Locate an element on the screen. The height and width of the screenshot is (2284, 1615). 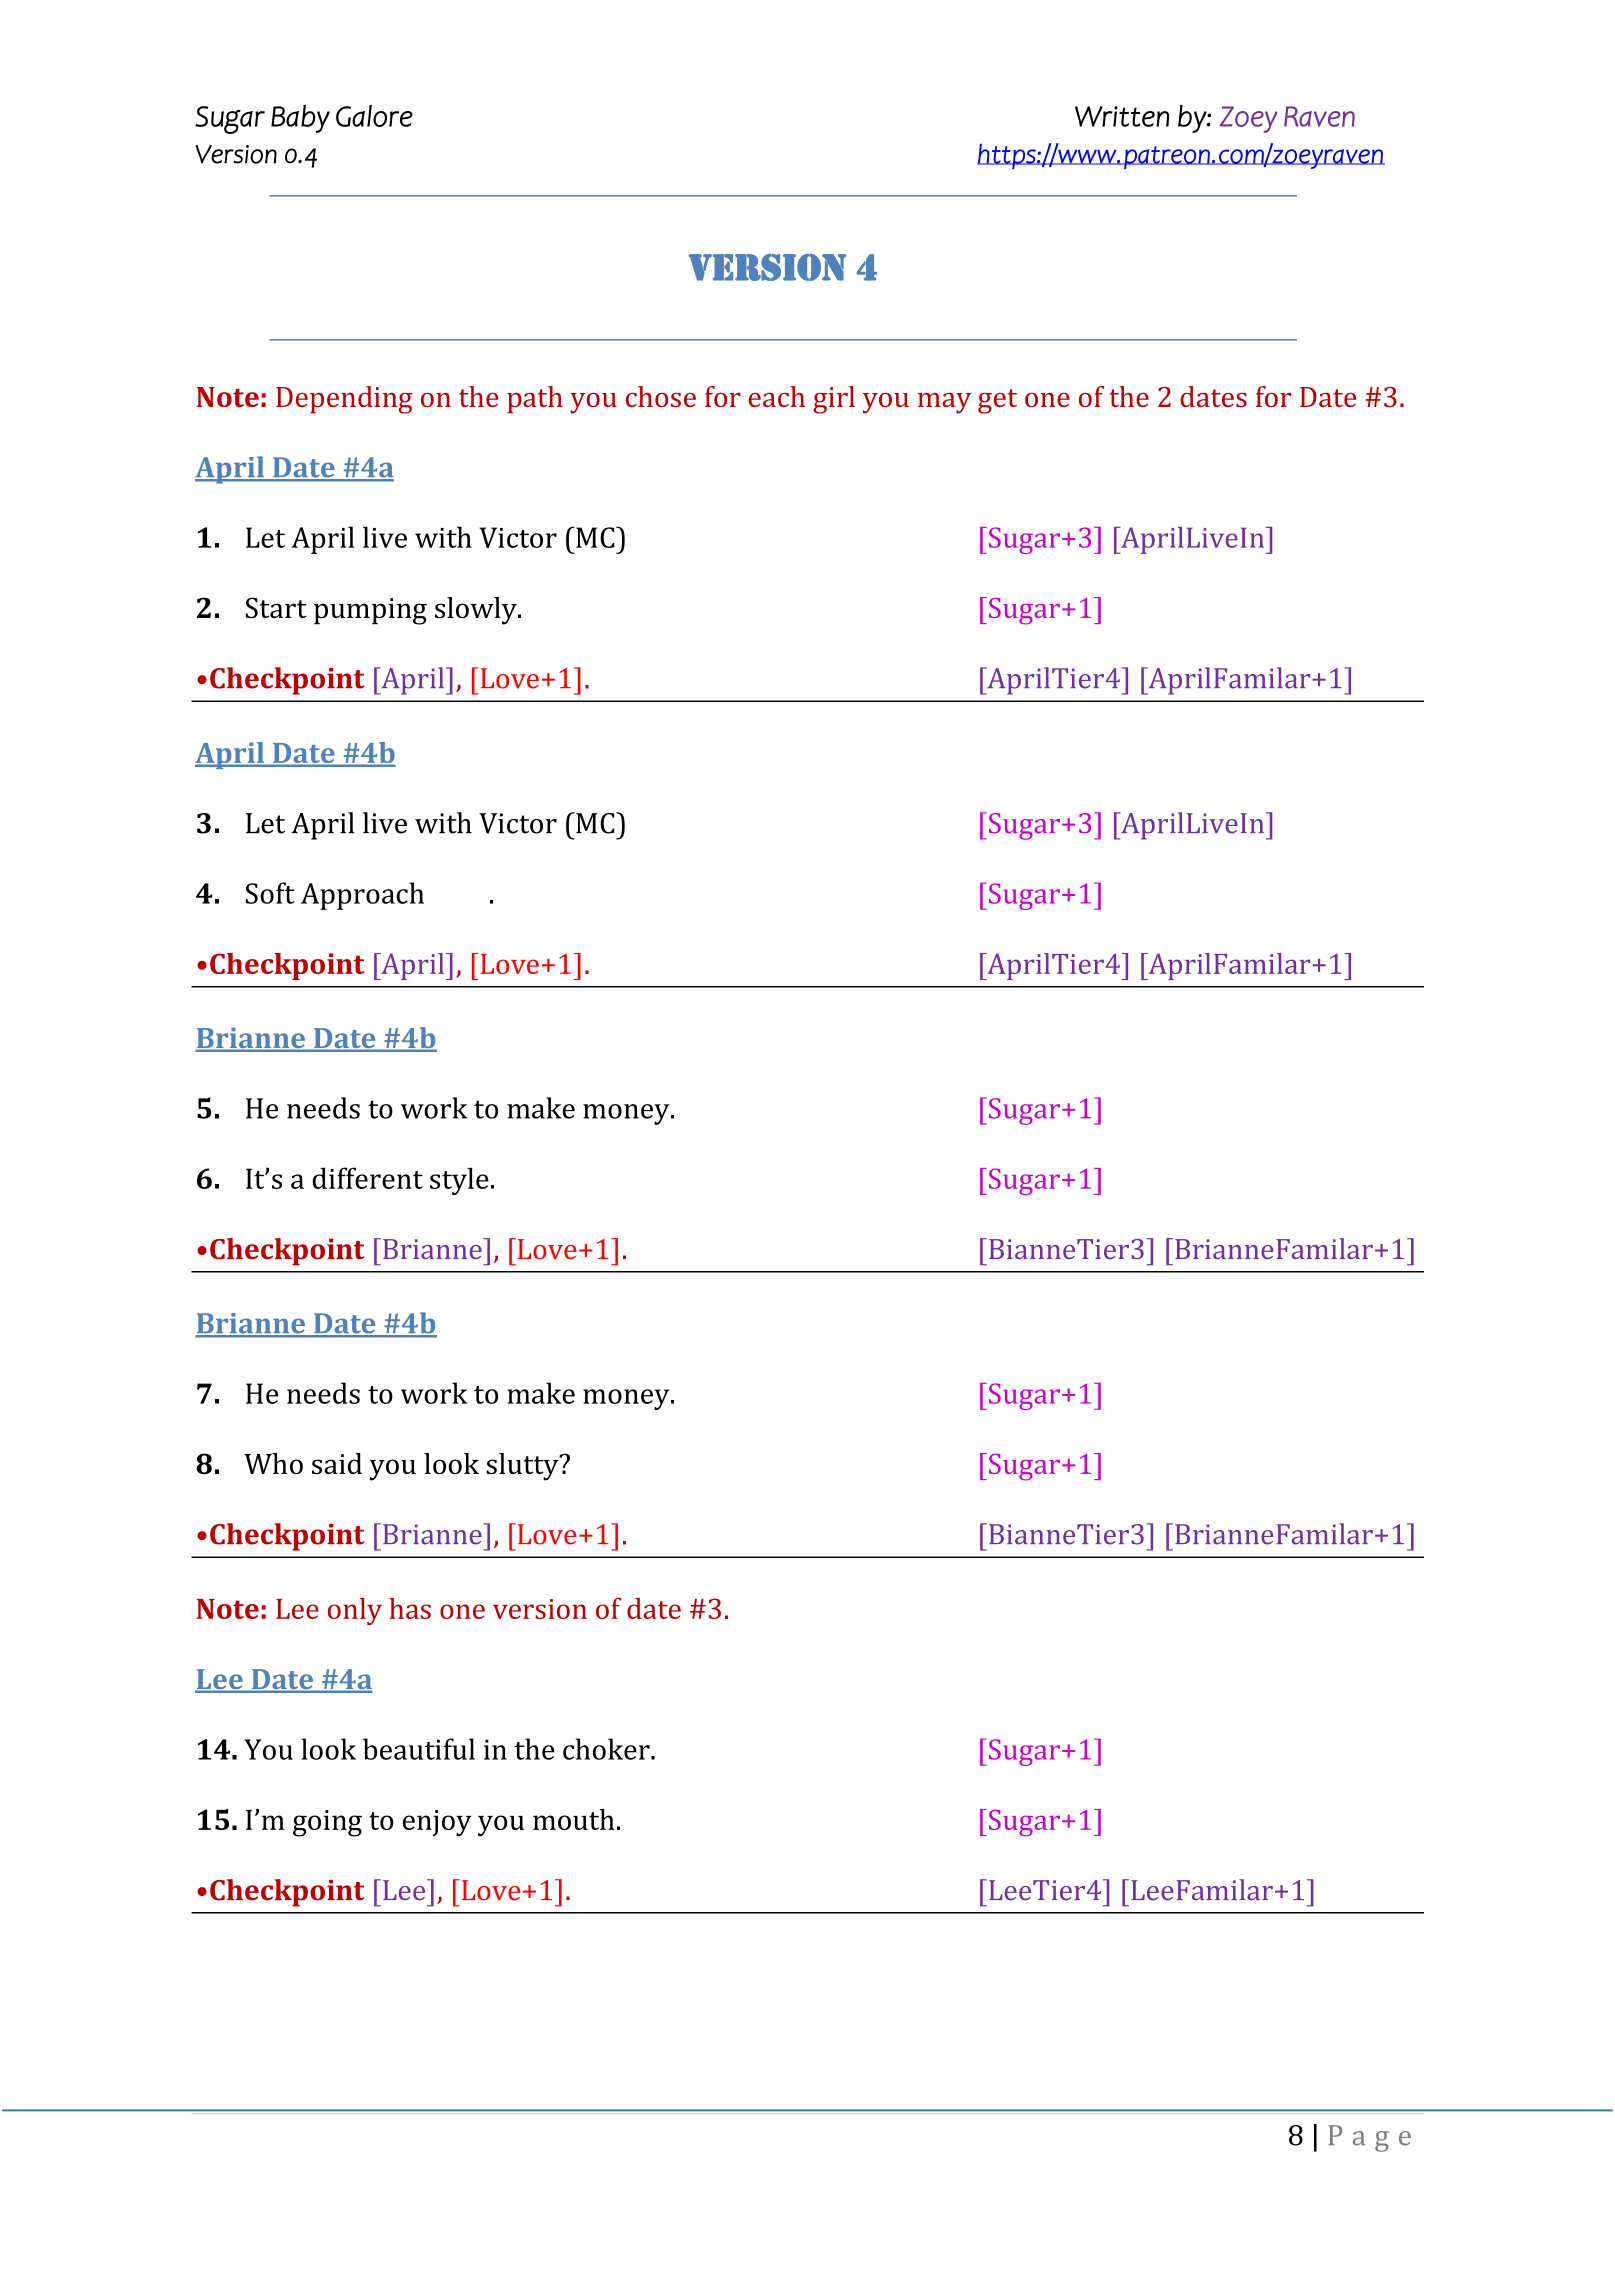
has is located at coordinates (410, 1608).
